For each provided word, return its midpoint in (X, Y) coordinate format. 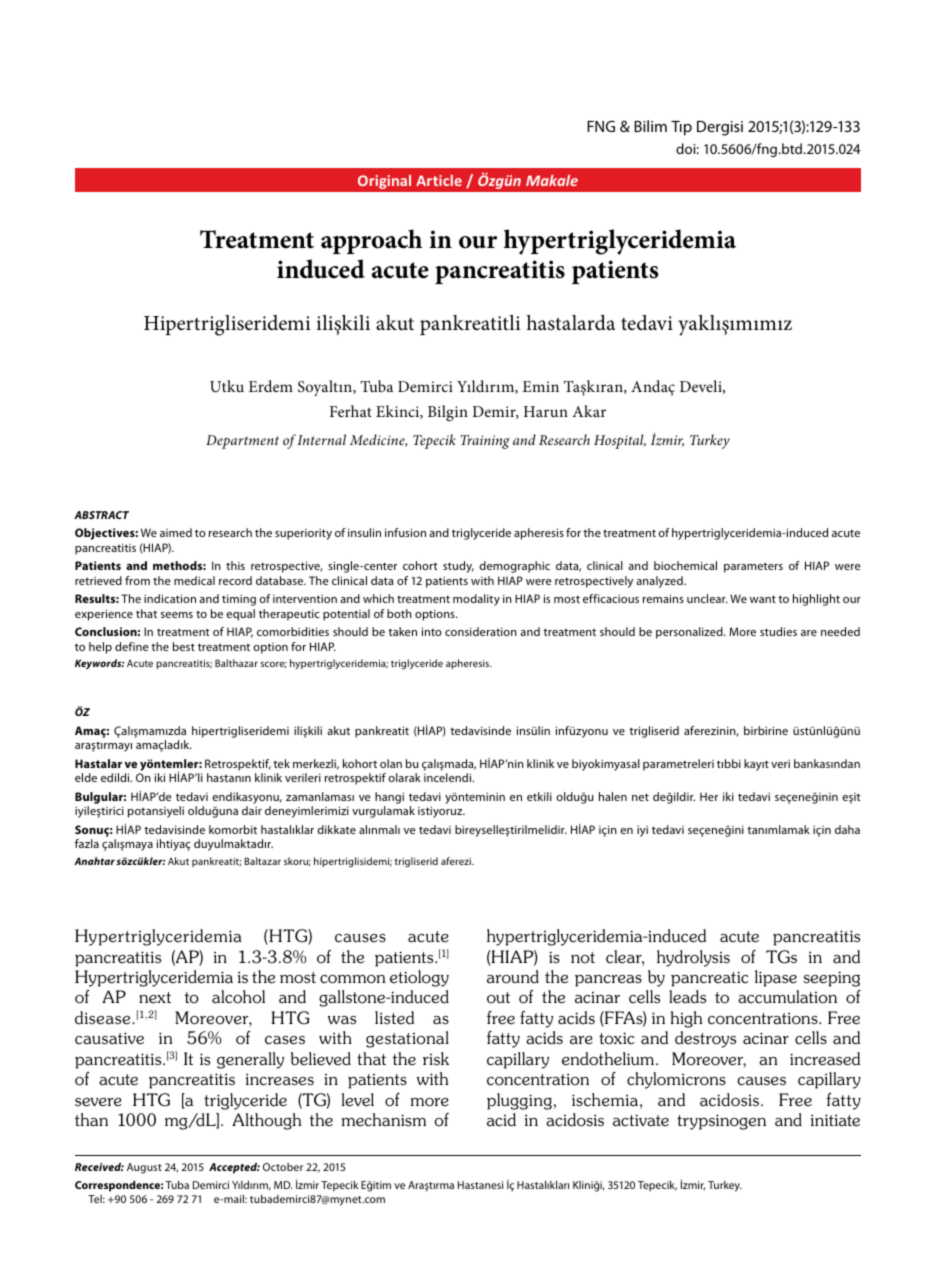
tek (281, 763)
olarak (404, 777)
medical (194, 580)
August (144, 1168)
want (763, 599)
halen (613, 796)
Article (439, 180)
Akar (589, 411)
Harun (546, 411)
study (458, 567)
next (155, 998)
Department (242, 442)
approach (371, 241)
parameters (753, 567)
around (513, 977)
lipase (776, 978)
